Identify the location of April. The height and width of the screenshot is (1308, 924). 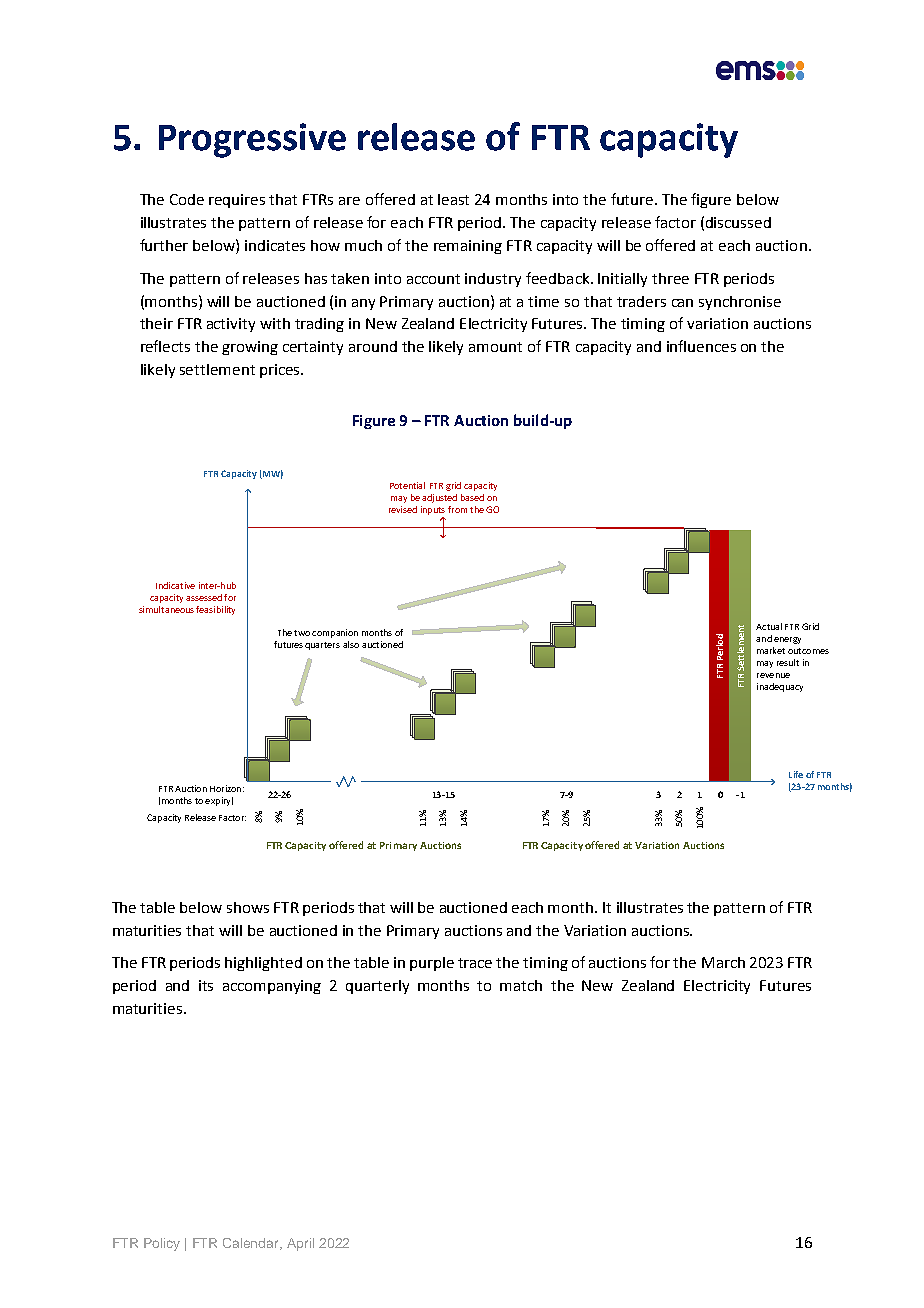
(300, 1244).
